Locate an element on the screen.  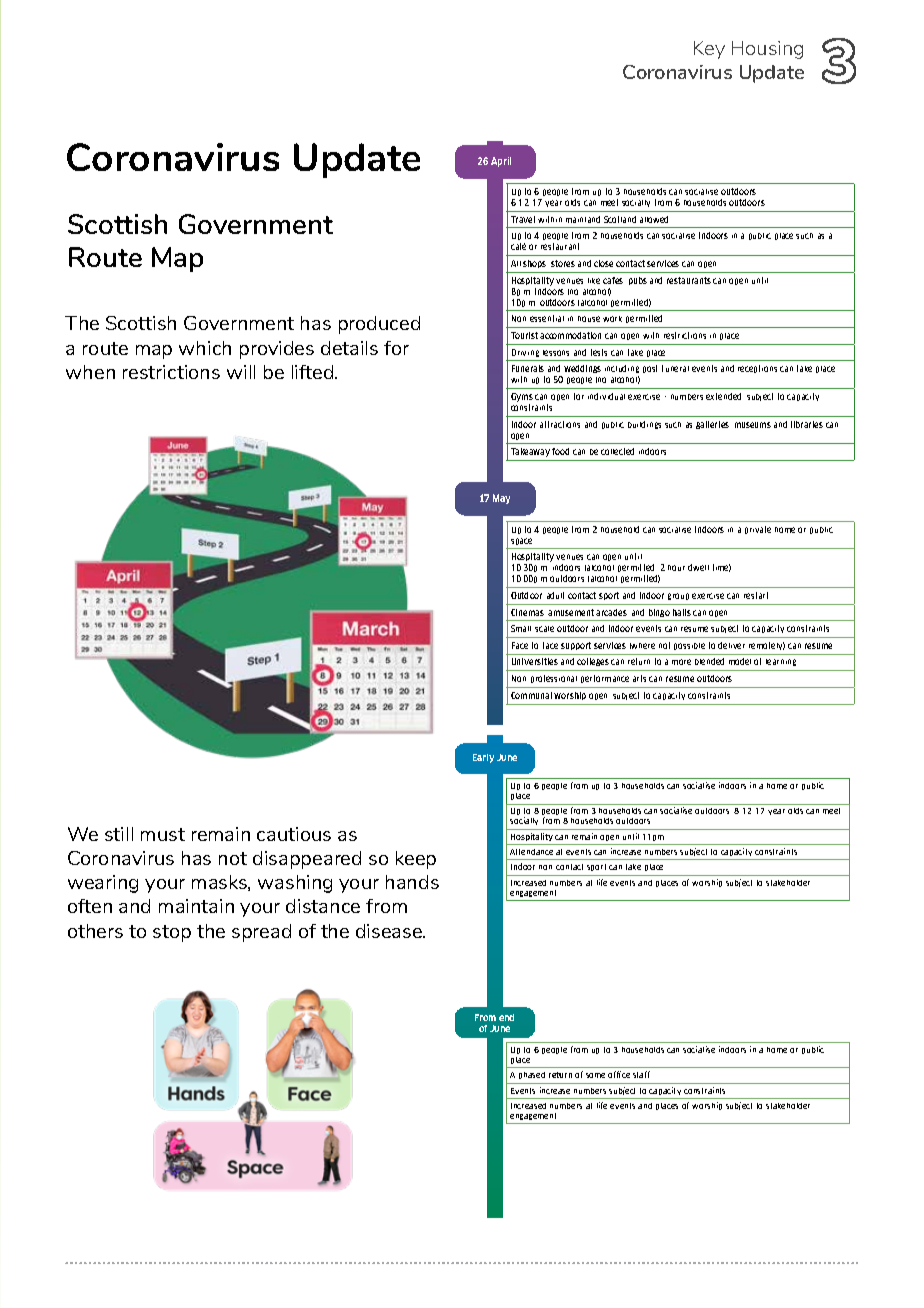
Key is located at coordinates (709, 50).
